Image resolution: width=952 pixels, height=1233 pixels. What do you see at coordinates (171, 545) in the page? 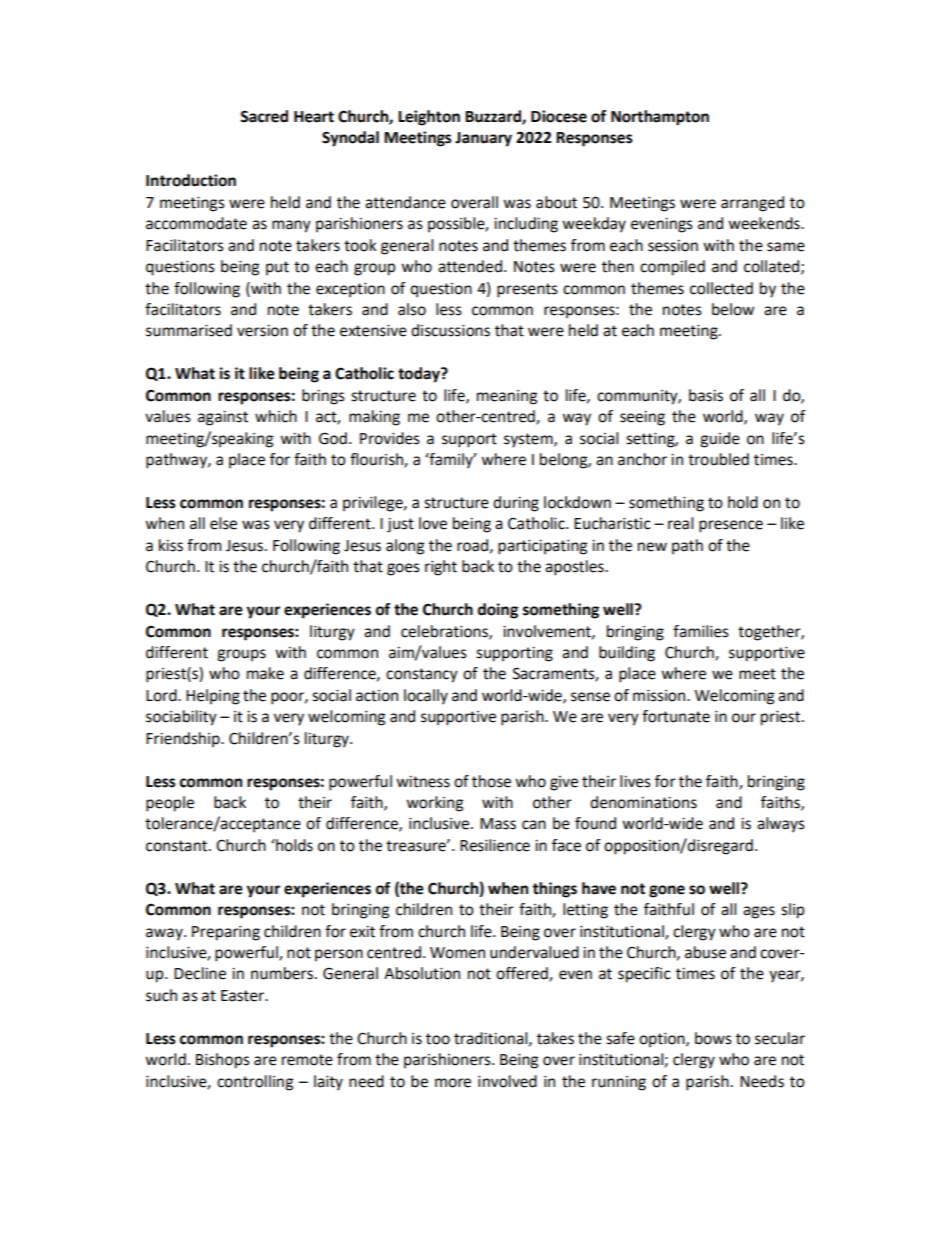
I see `kiss` at bounding box center [171, 545].
